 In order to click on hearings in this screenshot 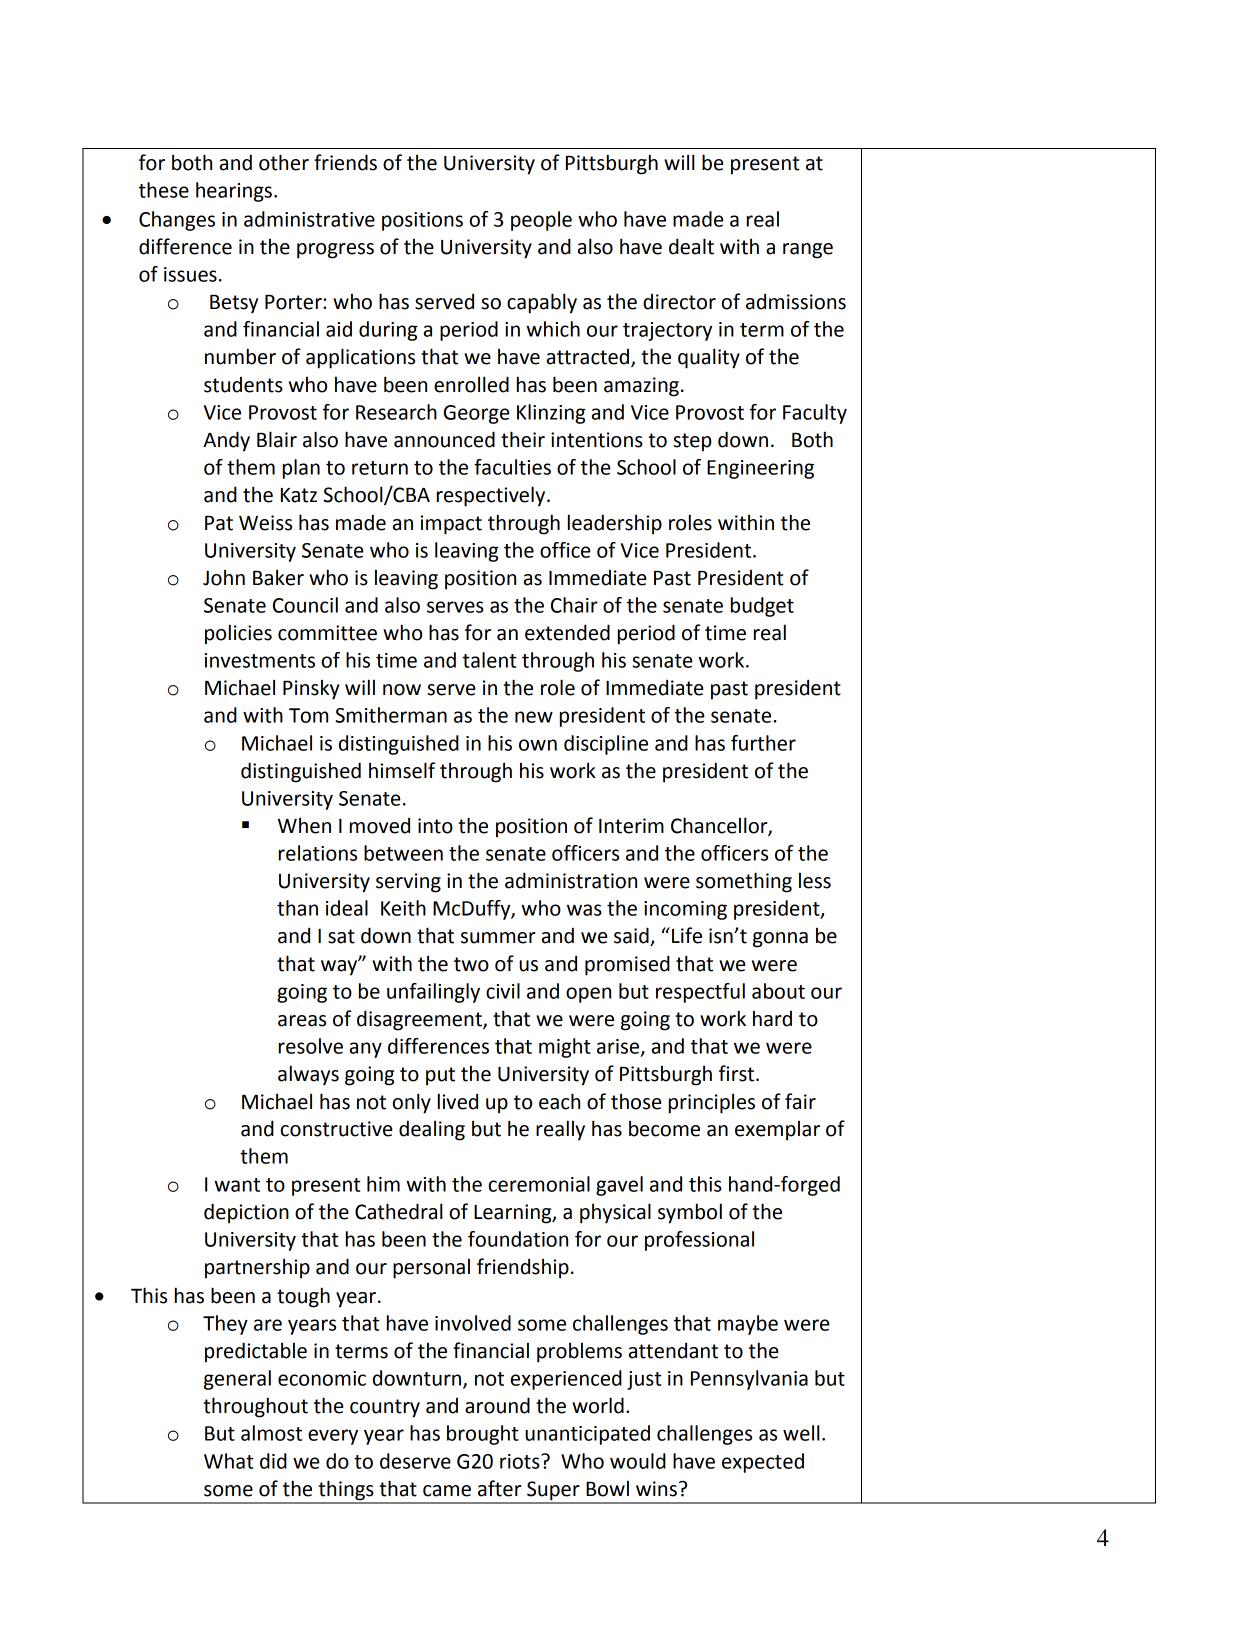, I will do `click(234, 192)`.
